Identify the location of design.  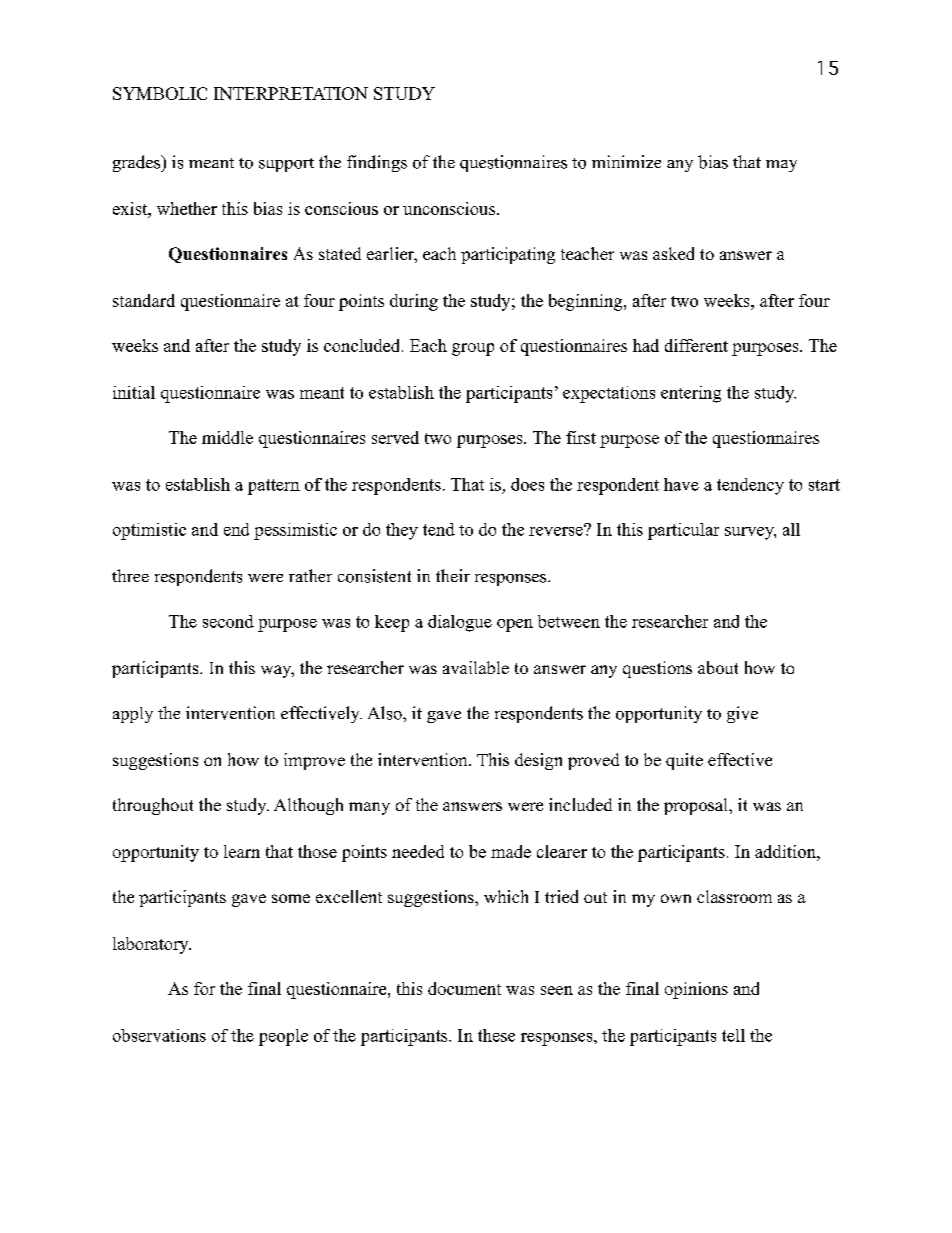
(538, 761).
